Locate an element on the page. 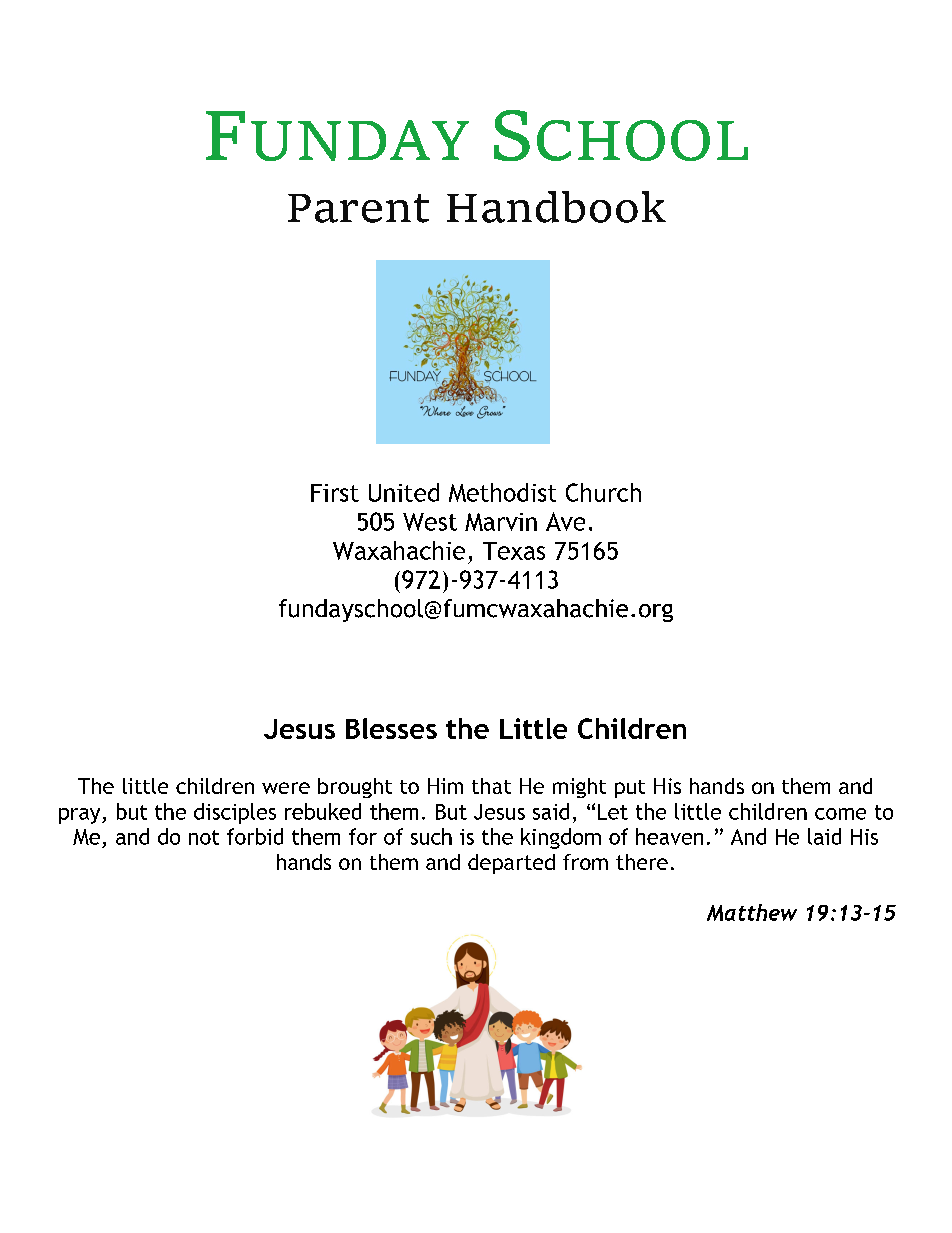  not is located at coordinates (204, 837).
